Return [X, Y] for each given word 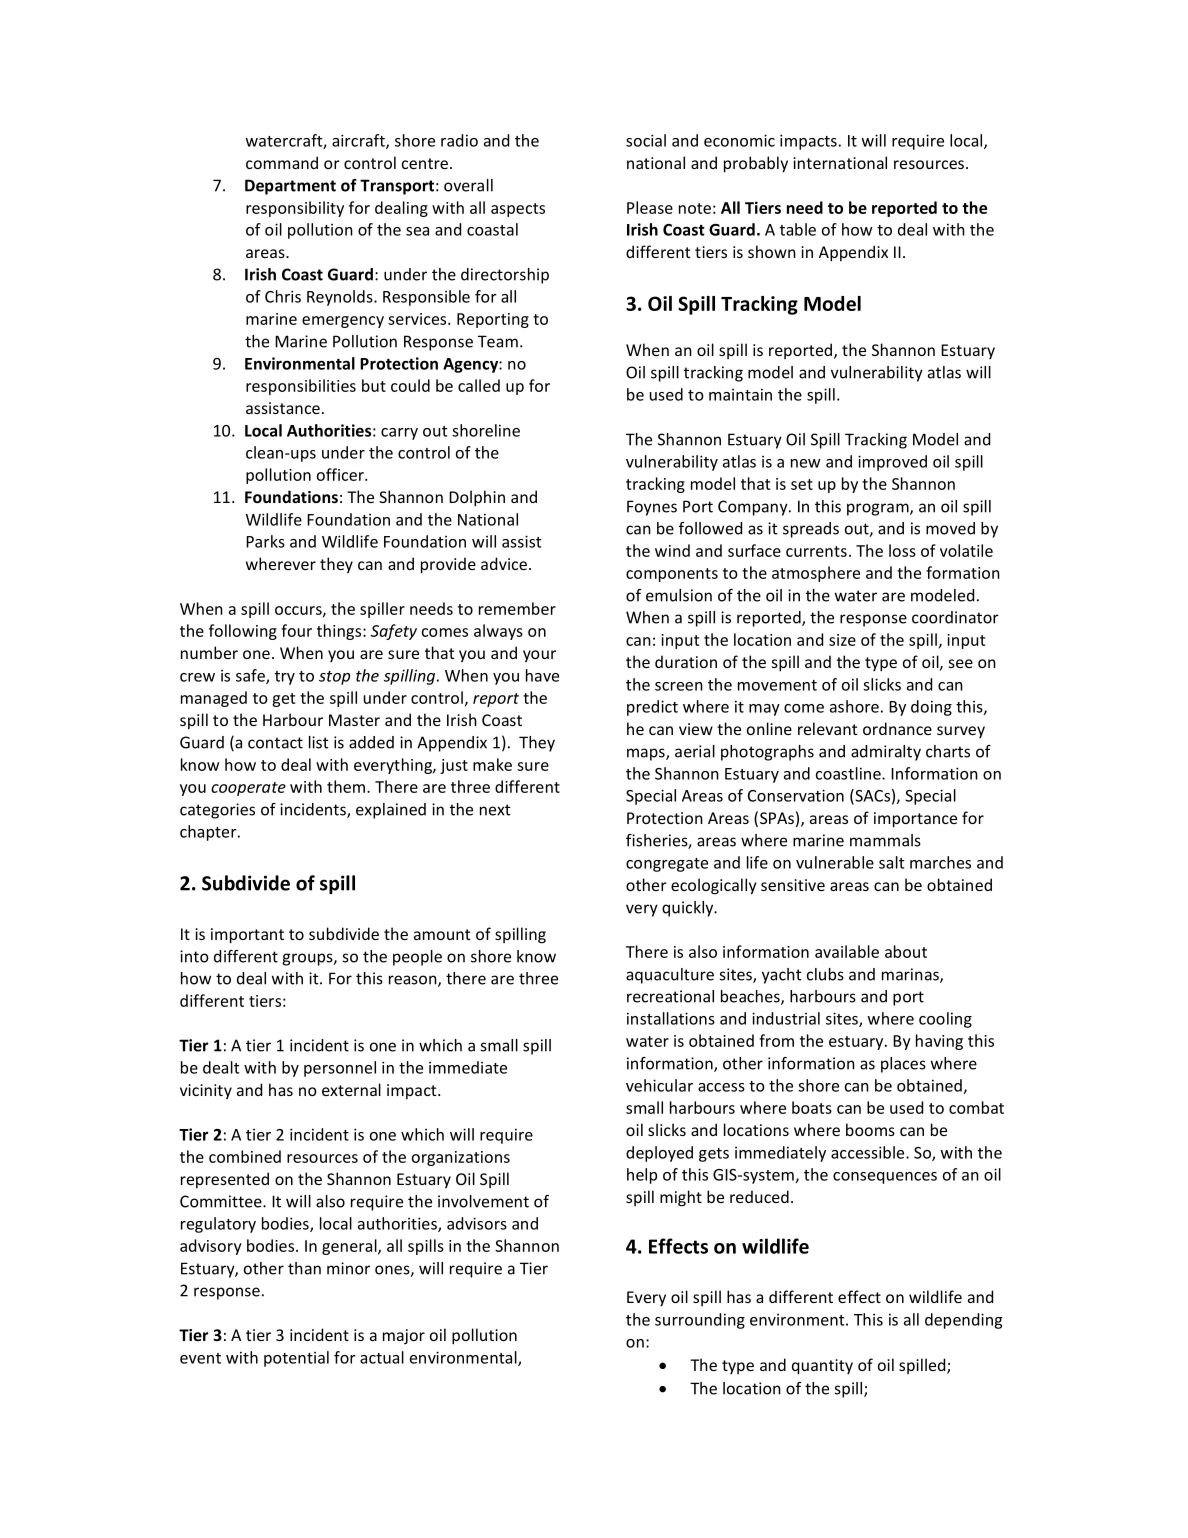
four [296, 630]
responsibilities [301, 387]
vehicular [659, 1085]
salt [892, 862]
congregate [667, 865]
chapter [209, 833]
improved [892, 463]
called [479, 385]
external [351, 1089]
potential [296, 1359]
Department [290, 187]
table [798, 229]
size [842, 640]
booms [870, 1129]
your [539, 656]
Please [650, 207]
